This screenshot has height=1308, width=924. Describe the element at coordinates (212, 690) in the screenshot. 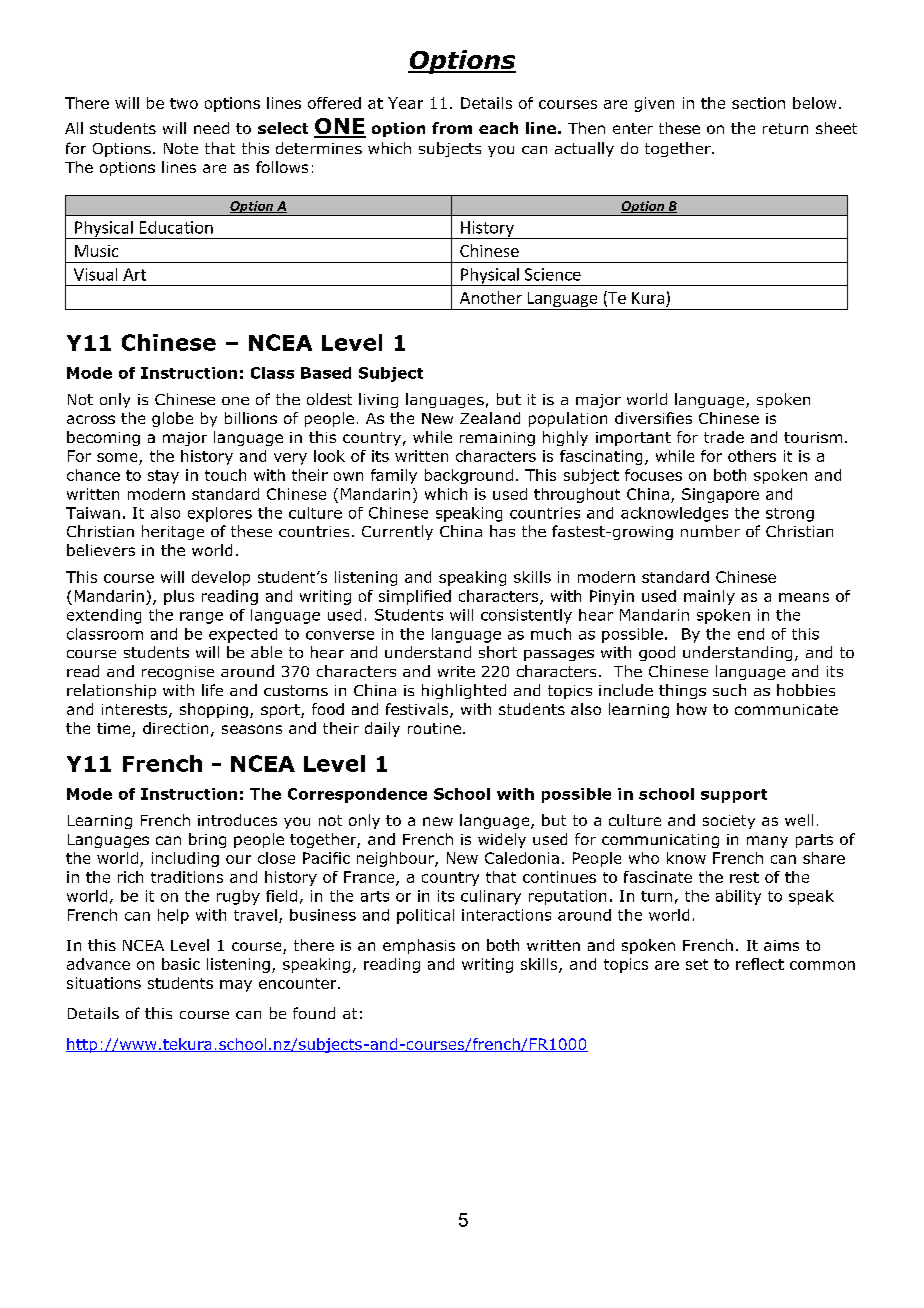

I see `life` at that location.
